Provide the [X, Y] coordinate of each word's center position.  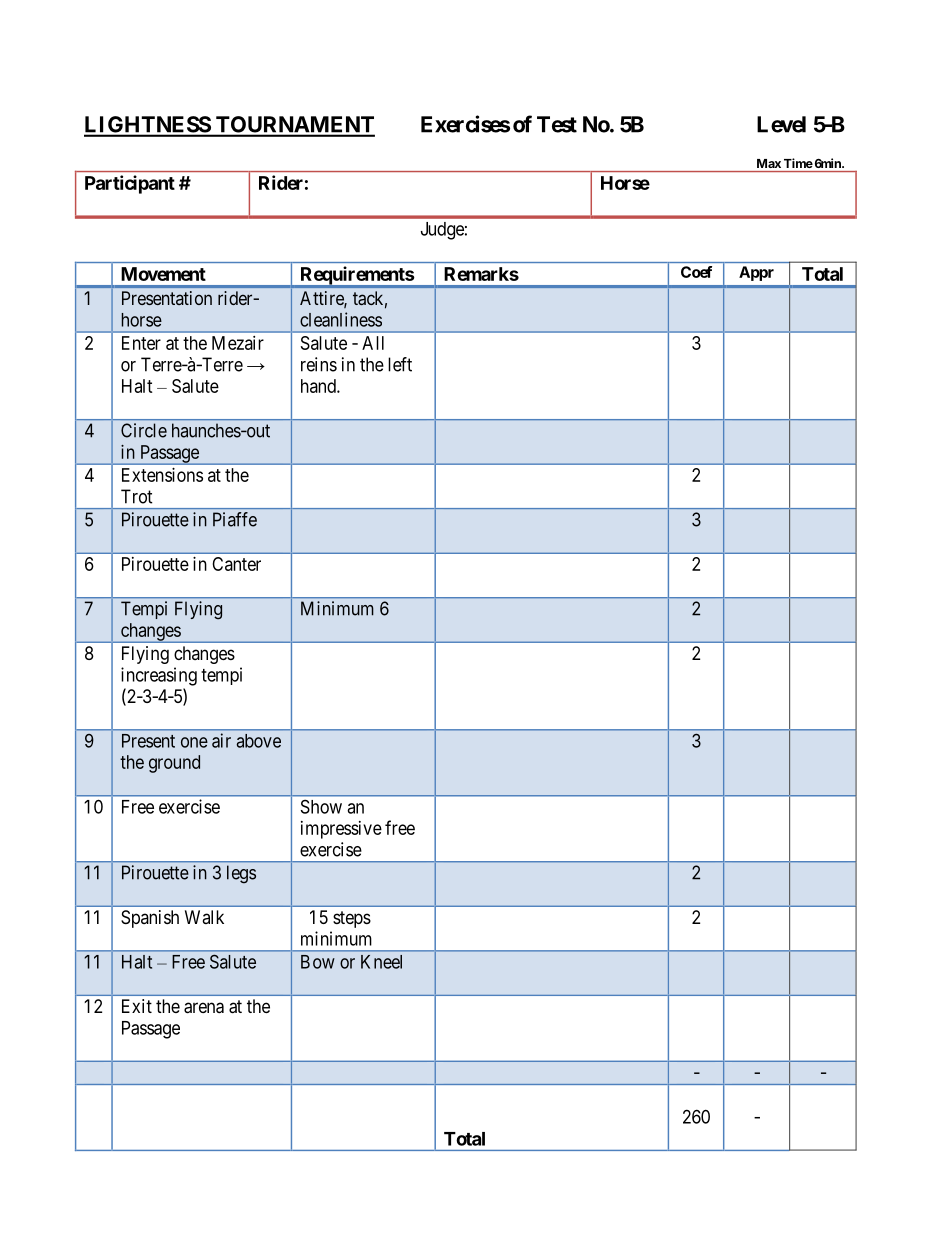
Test [557, 124]
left [400, 364]
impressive [341, 830]
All [373, 343]
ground [174, 764]
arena [204, 1008]
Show [321, 806]
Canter [236, 564]
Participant [130, 184]
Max [769, 163]
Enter [141, 343]
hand [319, 386]
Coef [696, 272]
